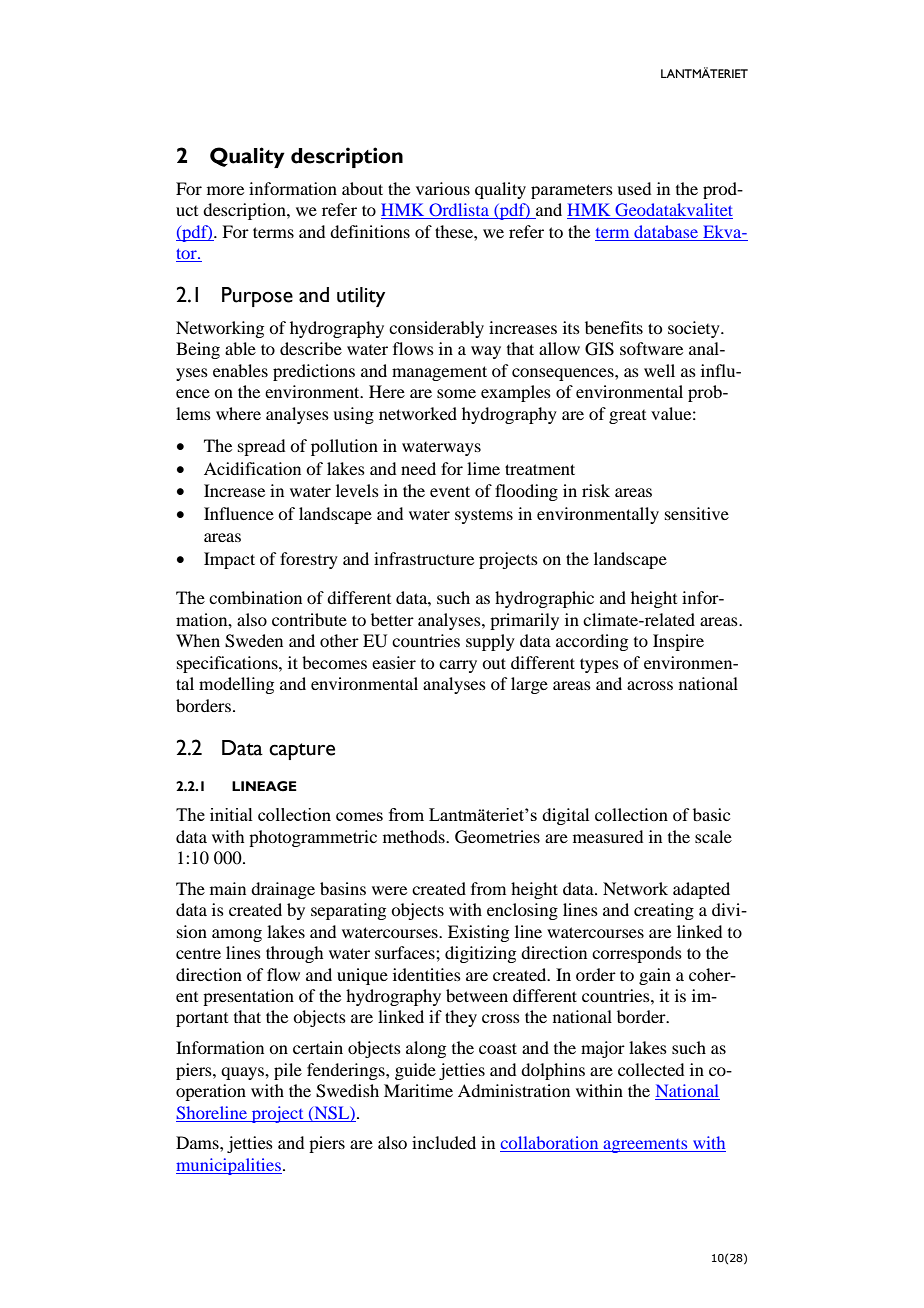 This page has width=924, height=1308. Describe the element at coordinates (302, 751) in the page. I see `capture` at that location.
